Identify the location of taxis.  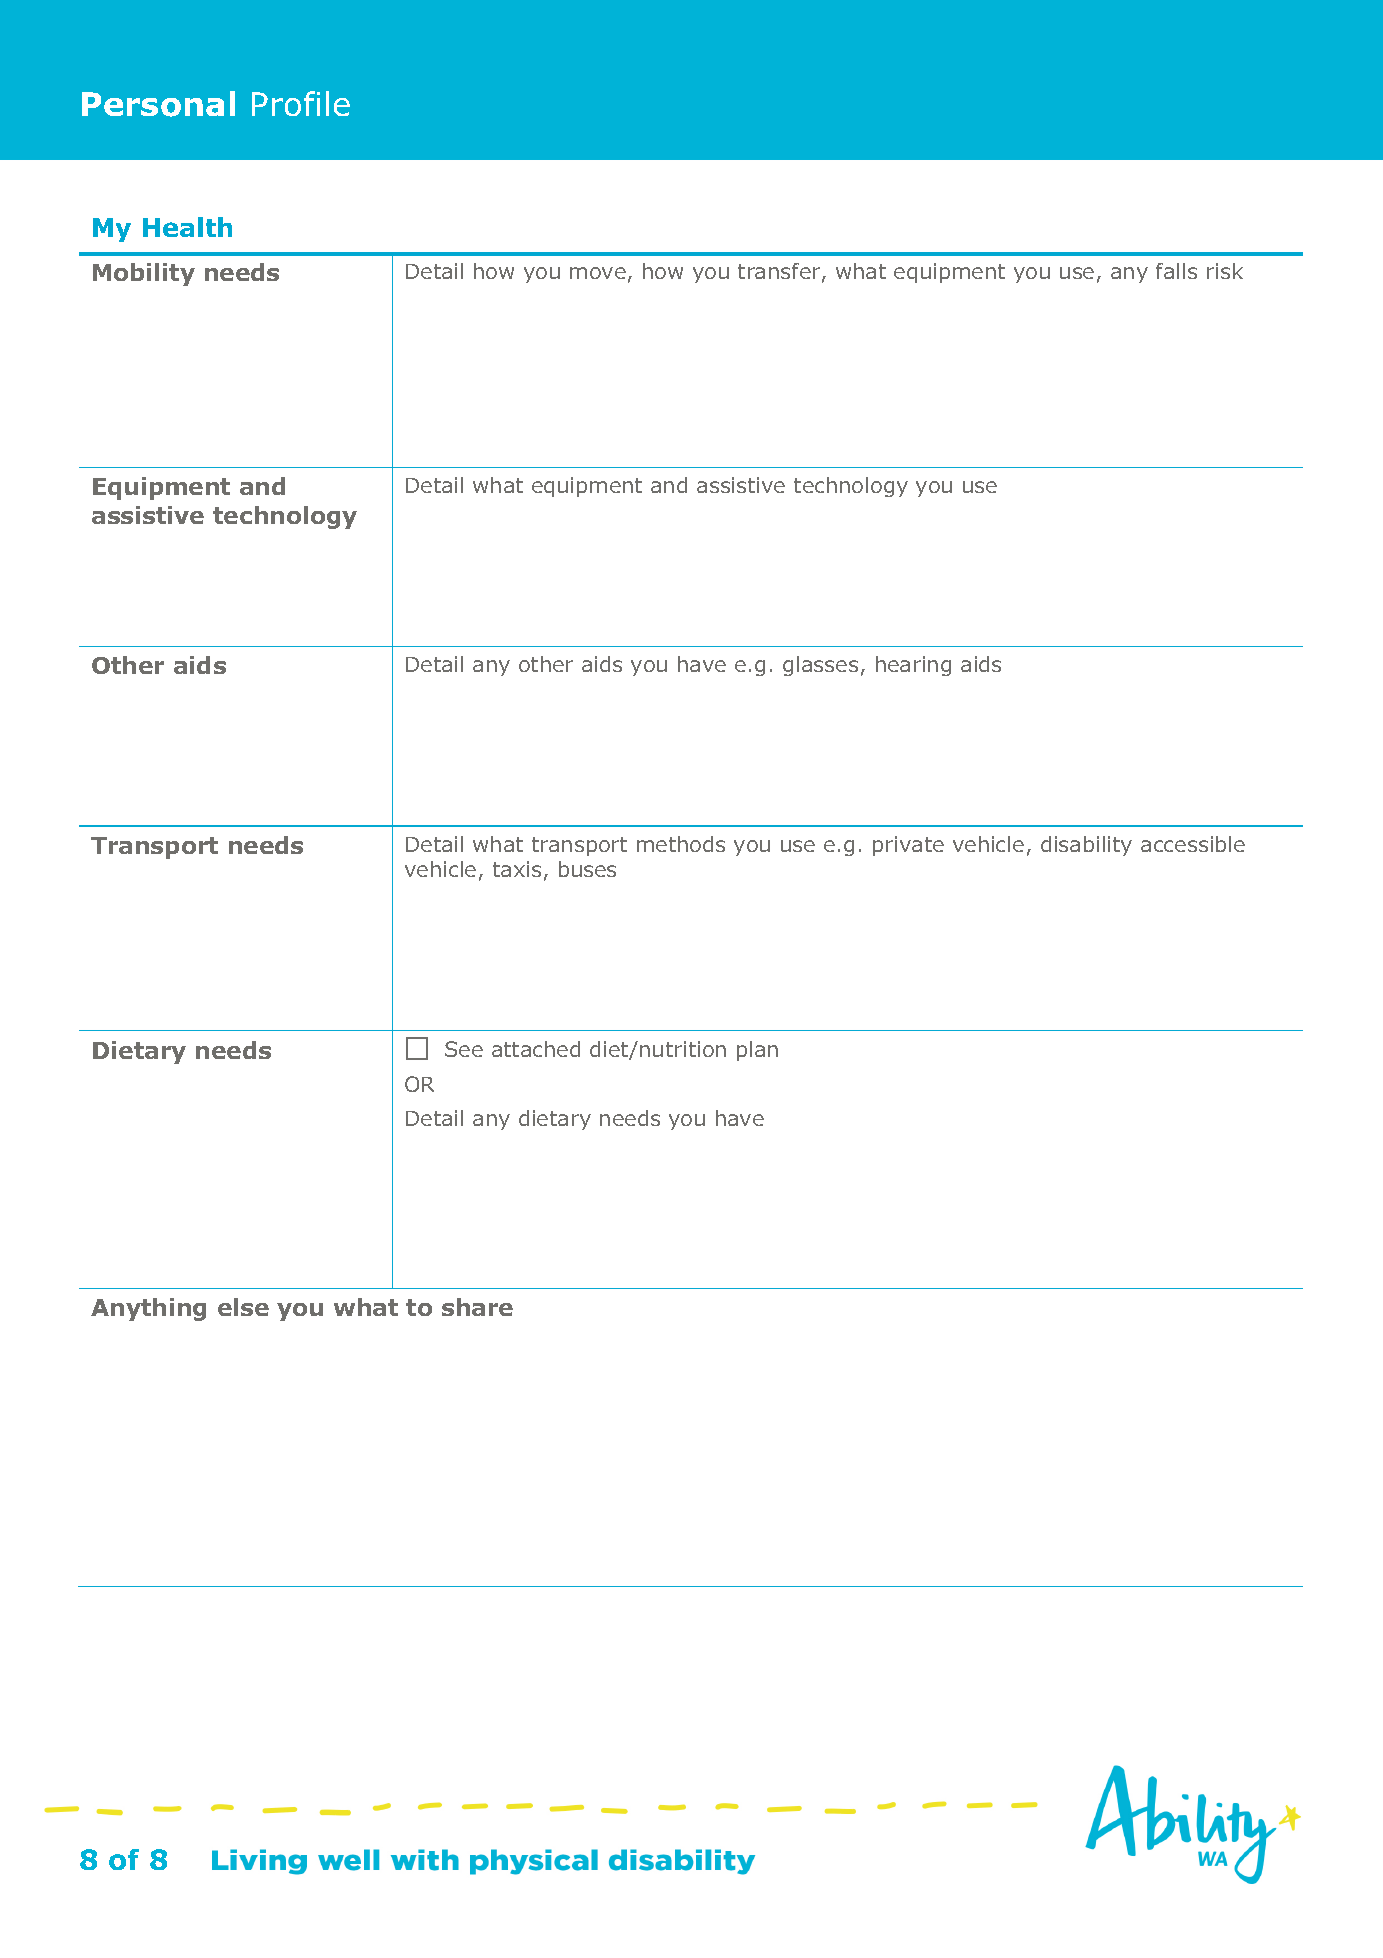
(517, 869).
